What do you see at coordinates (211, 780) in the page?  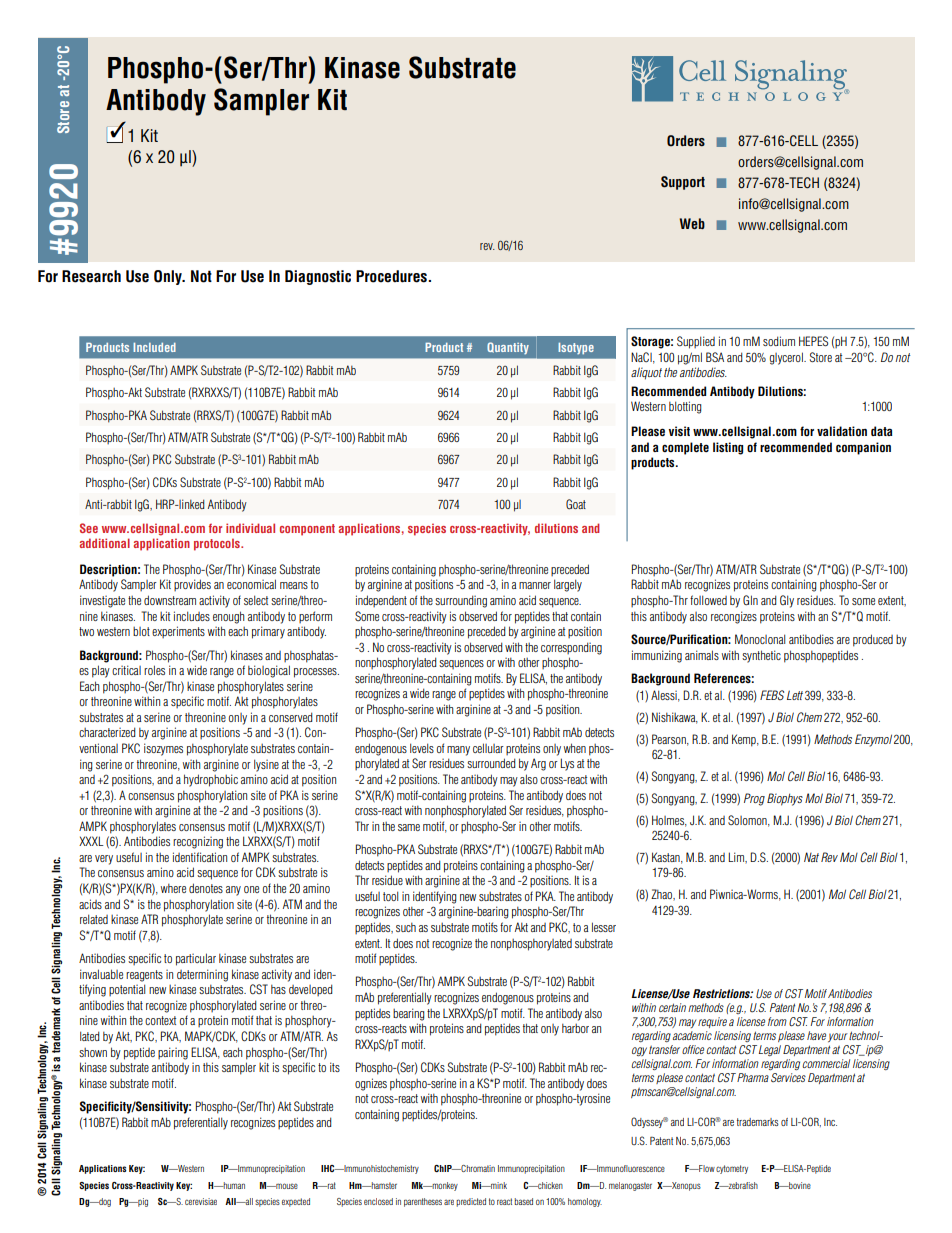 I see `hydrophobic` at bounding box center [211, 780].
